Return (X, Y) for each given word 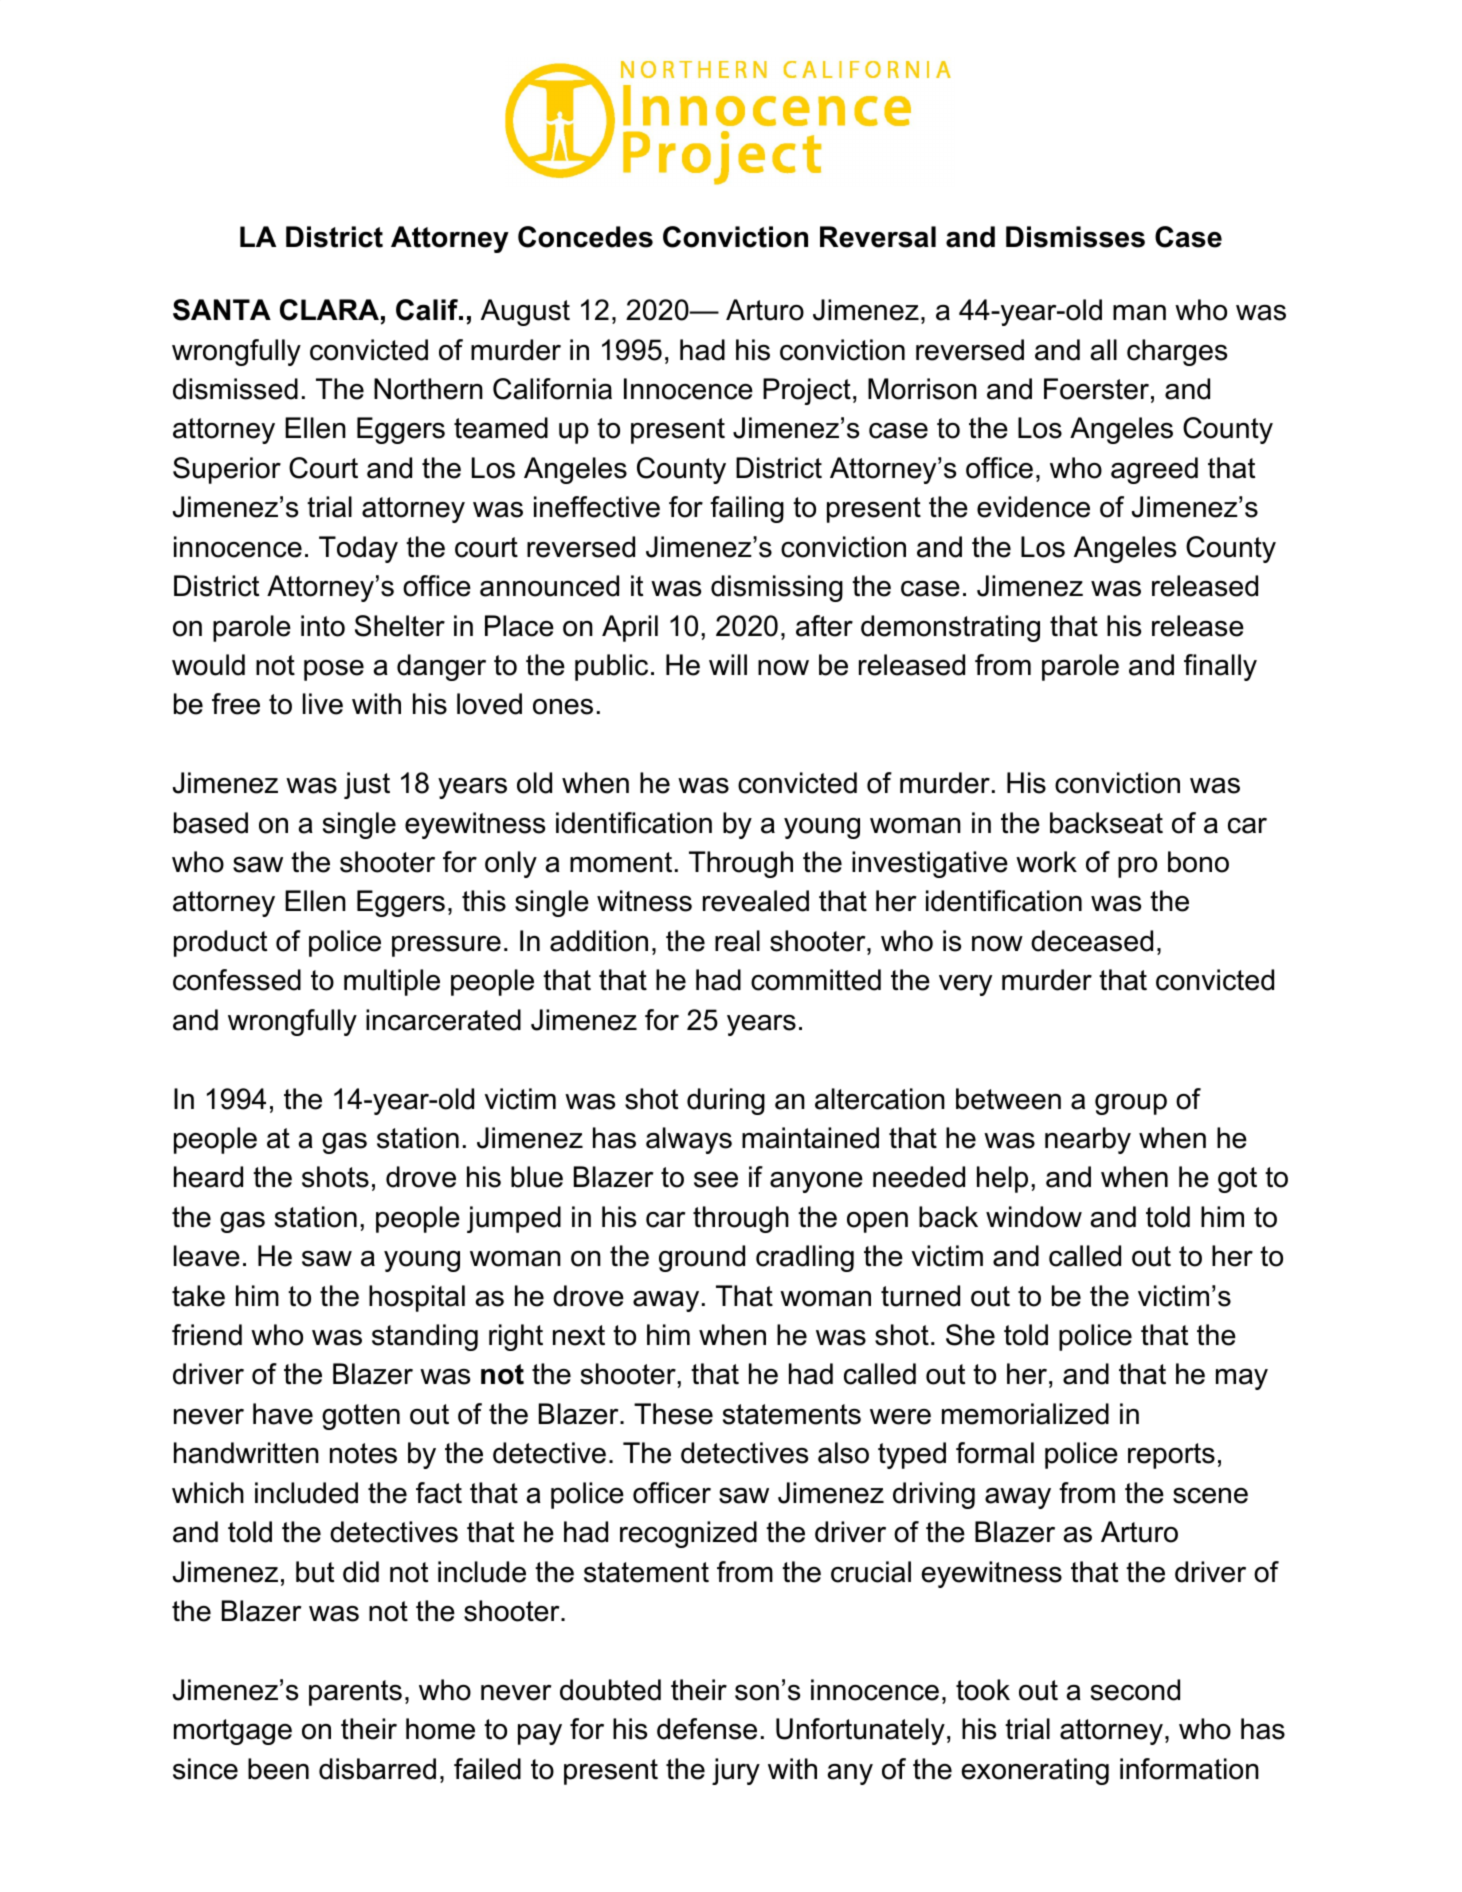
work (1046, 862)
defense (707, 1729)
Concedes (585, 237)
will (728, 664)
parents (355, 1693)
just (367, 785)
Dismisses (1075, 237)
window (1034, 1217)
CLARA (329, 310)
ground (702, 1258)
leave (207, 1256)
